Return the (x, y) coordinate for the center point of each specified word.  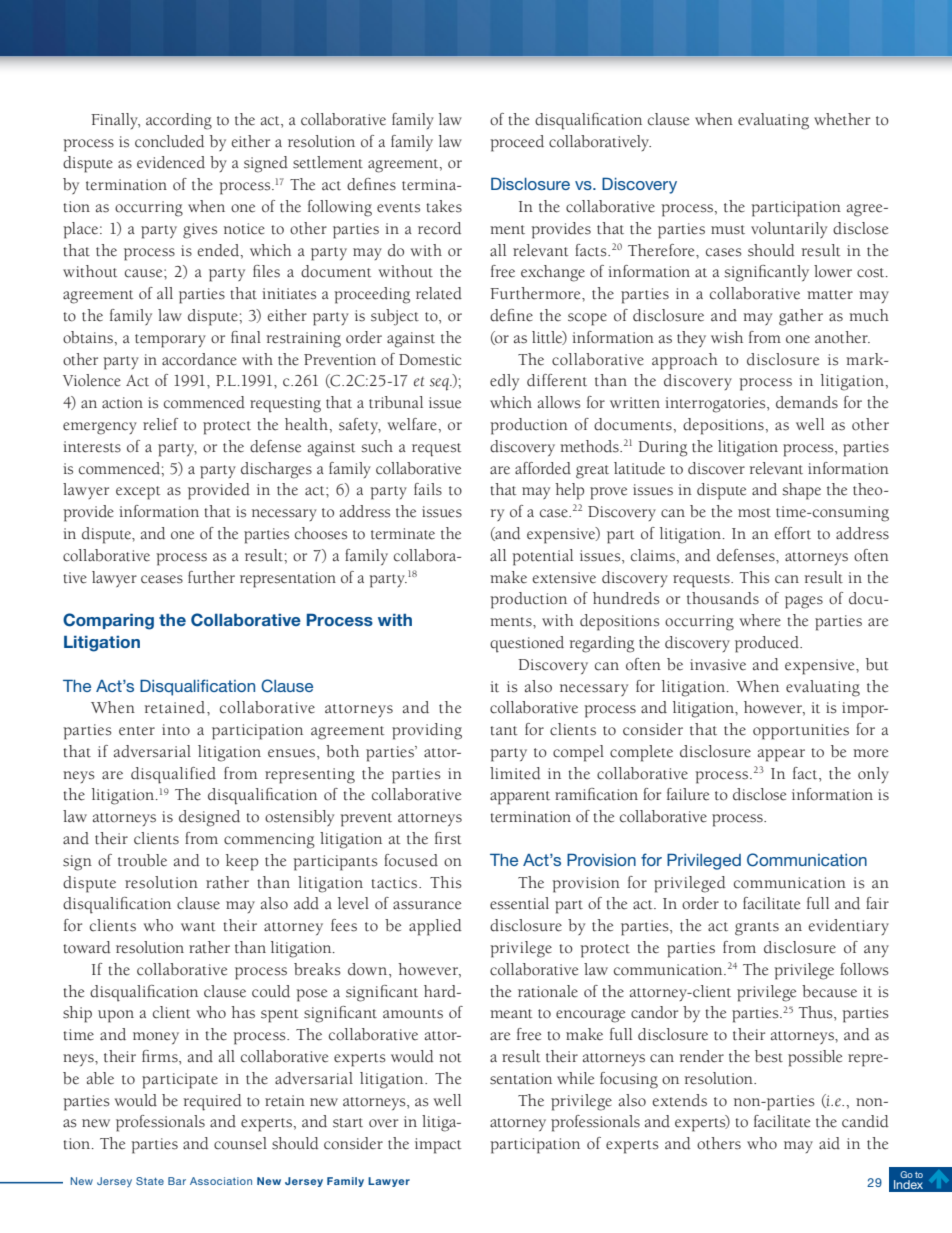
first (448, 838)
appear (781, 755)
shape (802, 491)
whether (842, 119)
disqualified (173, 775)
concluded (169, 141)
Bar (177, 1181)
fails (428, 489)
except (138, 493)
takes (444, 206)
